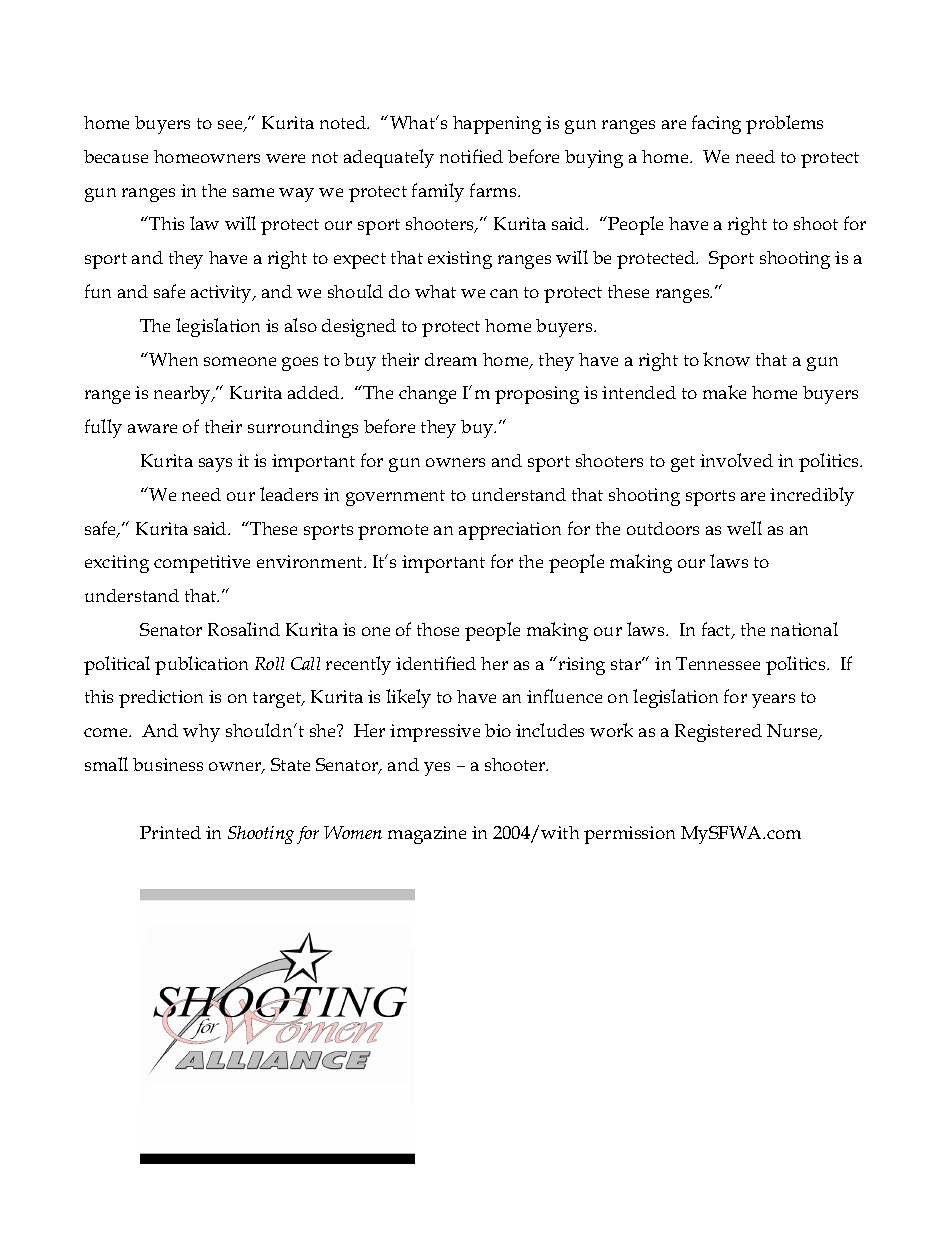 The height and width of the screenshot is (1233, 952). I want to click on facing, so click(716, 124).
